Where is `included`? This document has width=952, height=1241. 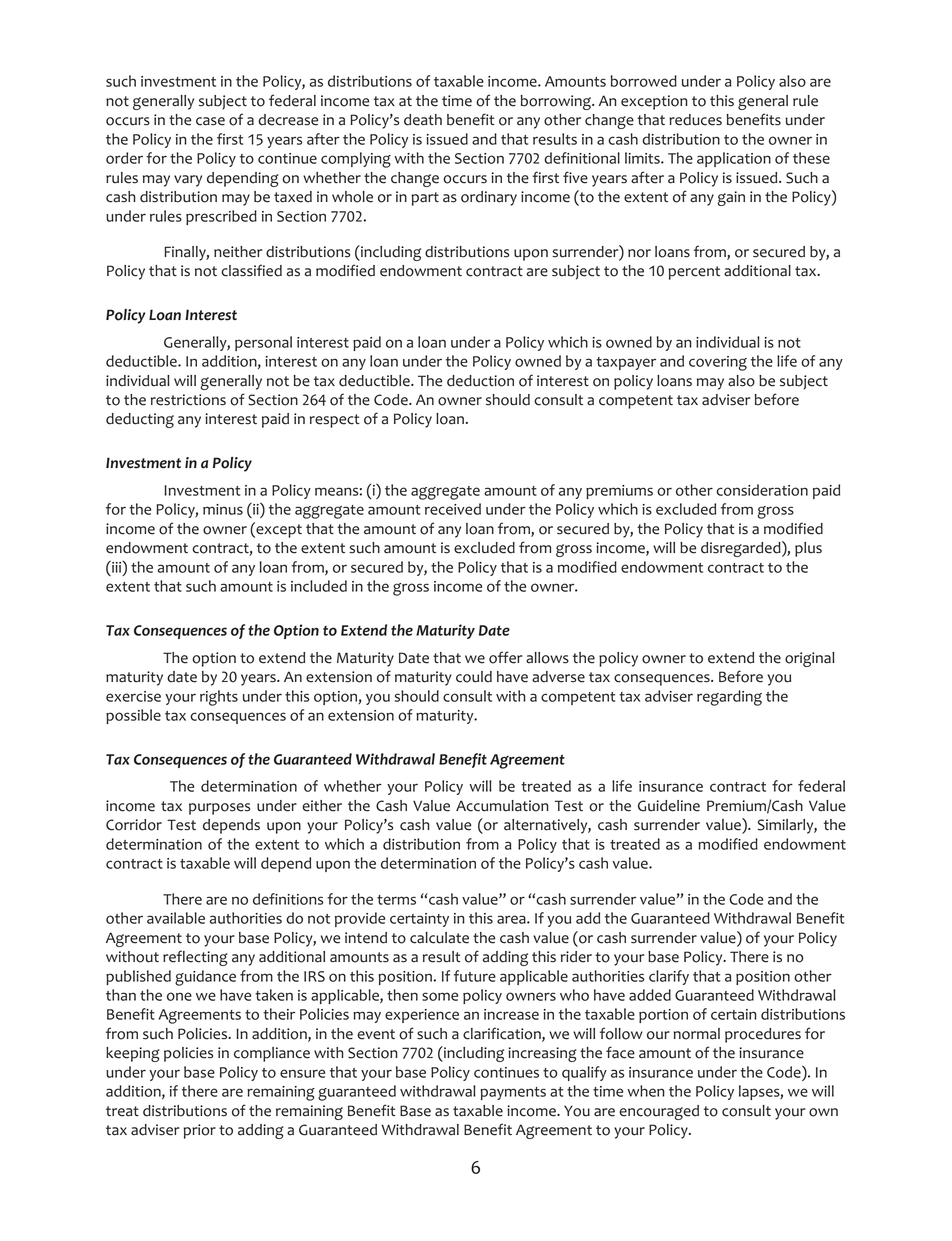
included is located at coordinates (319, 586).
